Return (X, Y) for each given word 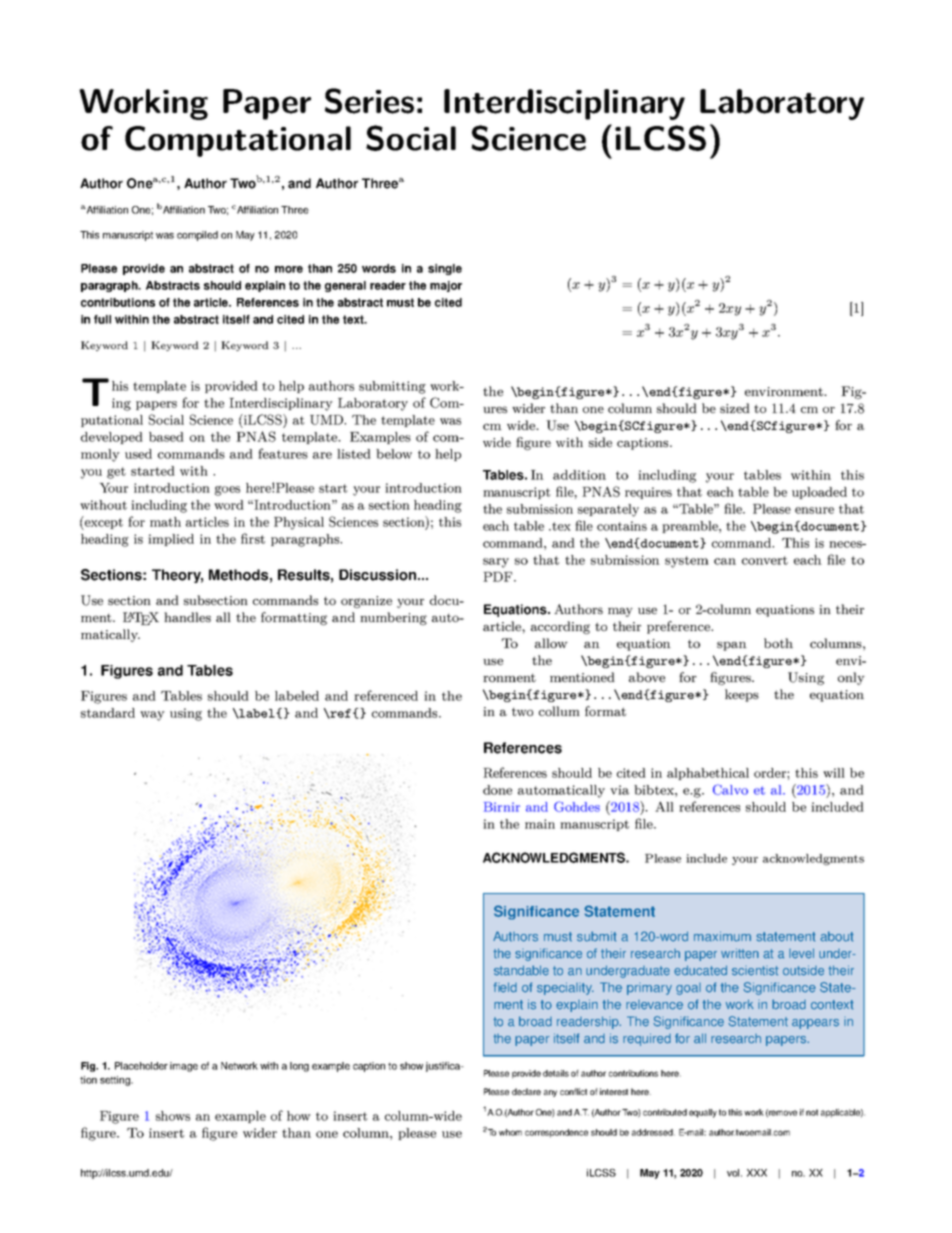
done (497, 790)
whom (510, 1132)
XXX (757, 1173)
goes (227, 491)
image (184, 1067)
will (834, 773)
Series (369, 101)
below (394, 454)
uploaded (819, 493)
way (152, 716)
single (445, 269)
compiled (197, 236)
